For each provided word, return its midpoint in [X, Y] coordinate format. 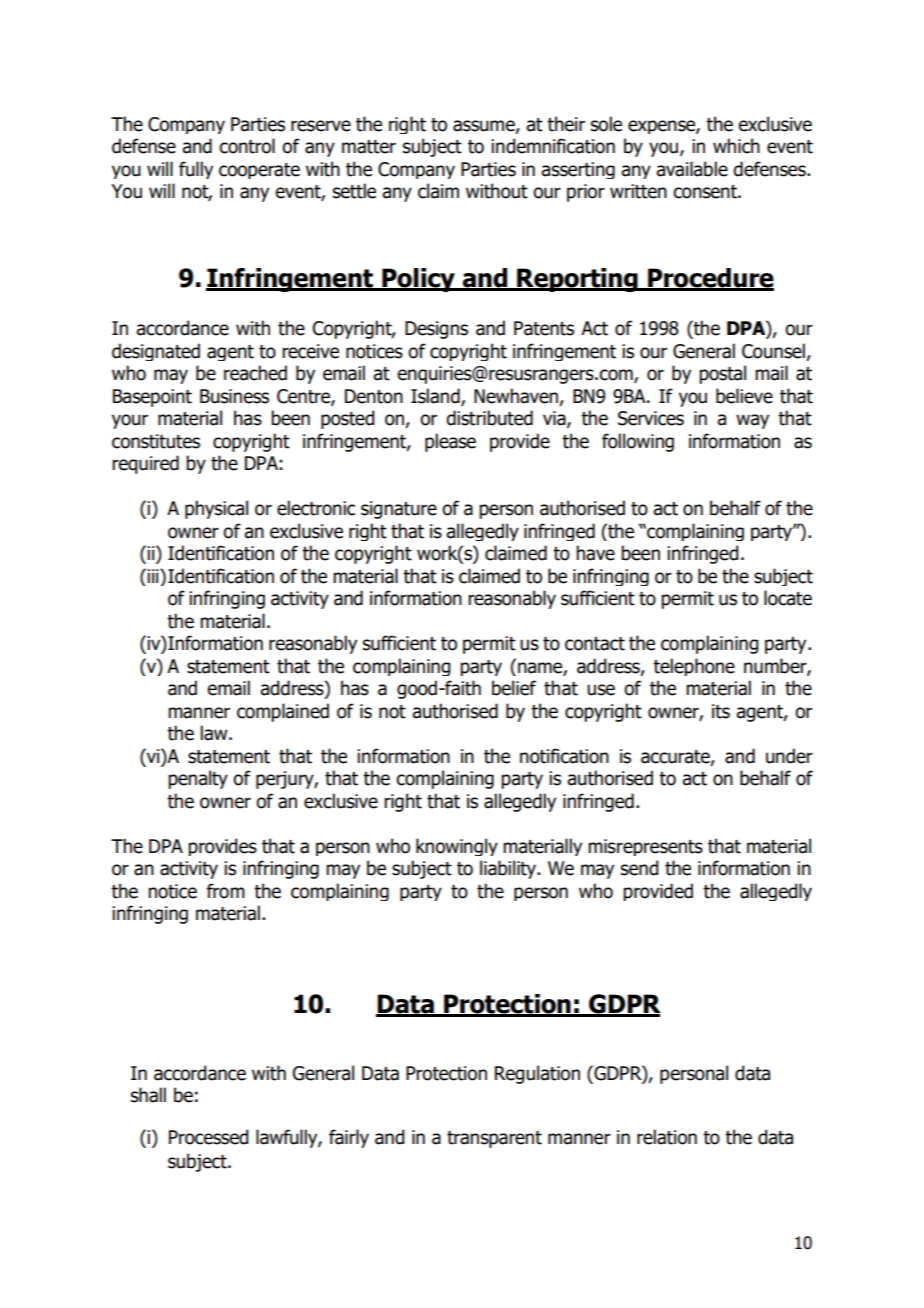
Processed [208, 1137]
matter [369, 147]
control [247, 146]
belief [514, 688]
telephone [694, 667]
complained [283, 712]
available [692, 169]
